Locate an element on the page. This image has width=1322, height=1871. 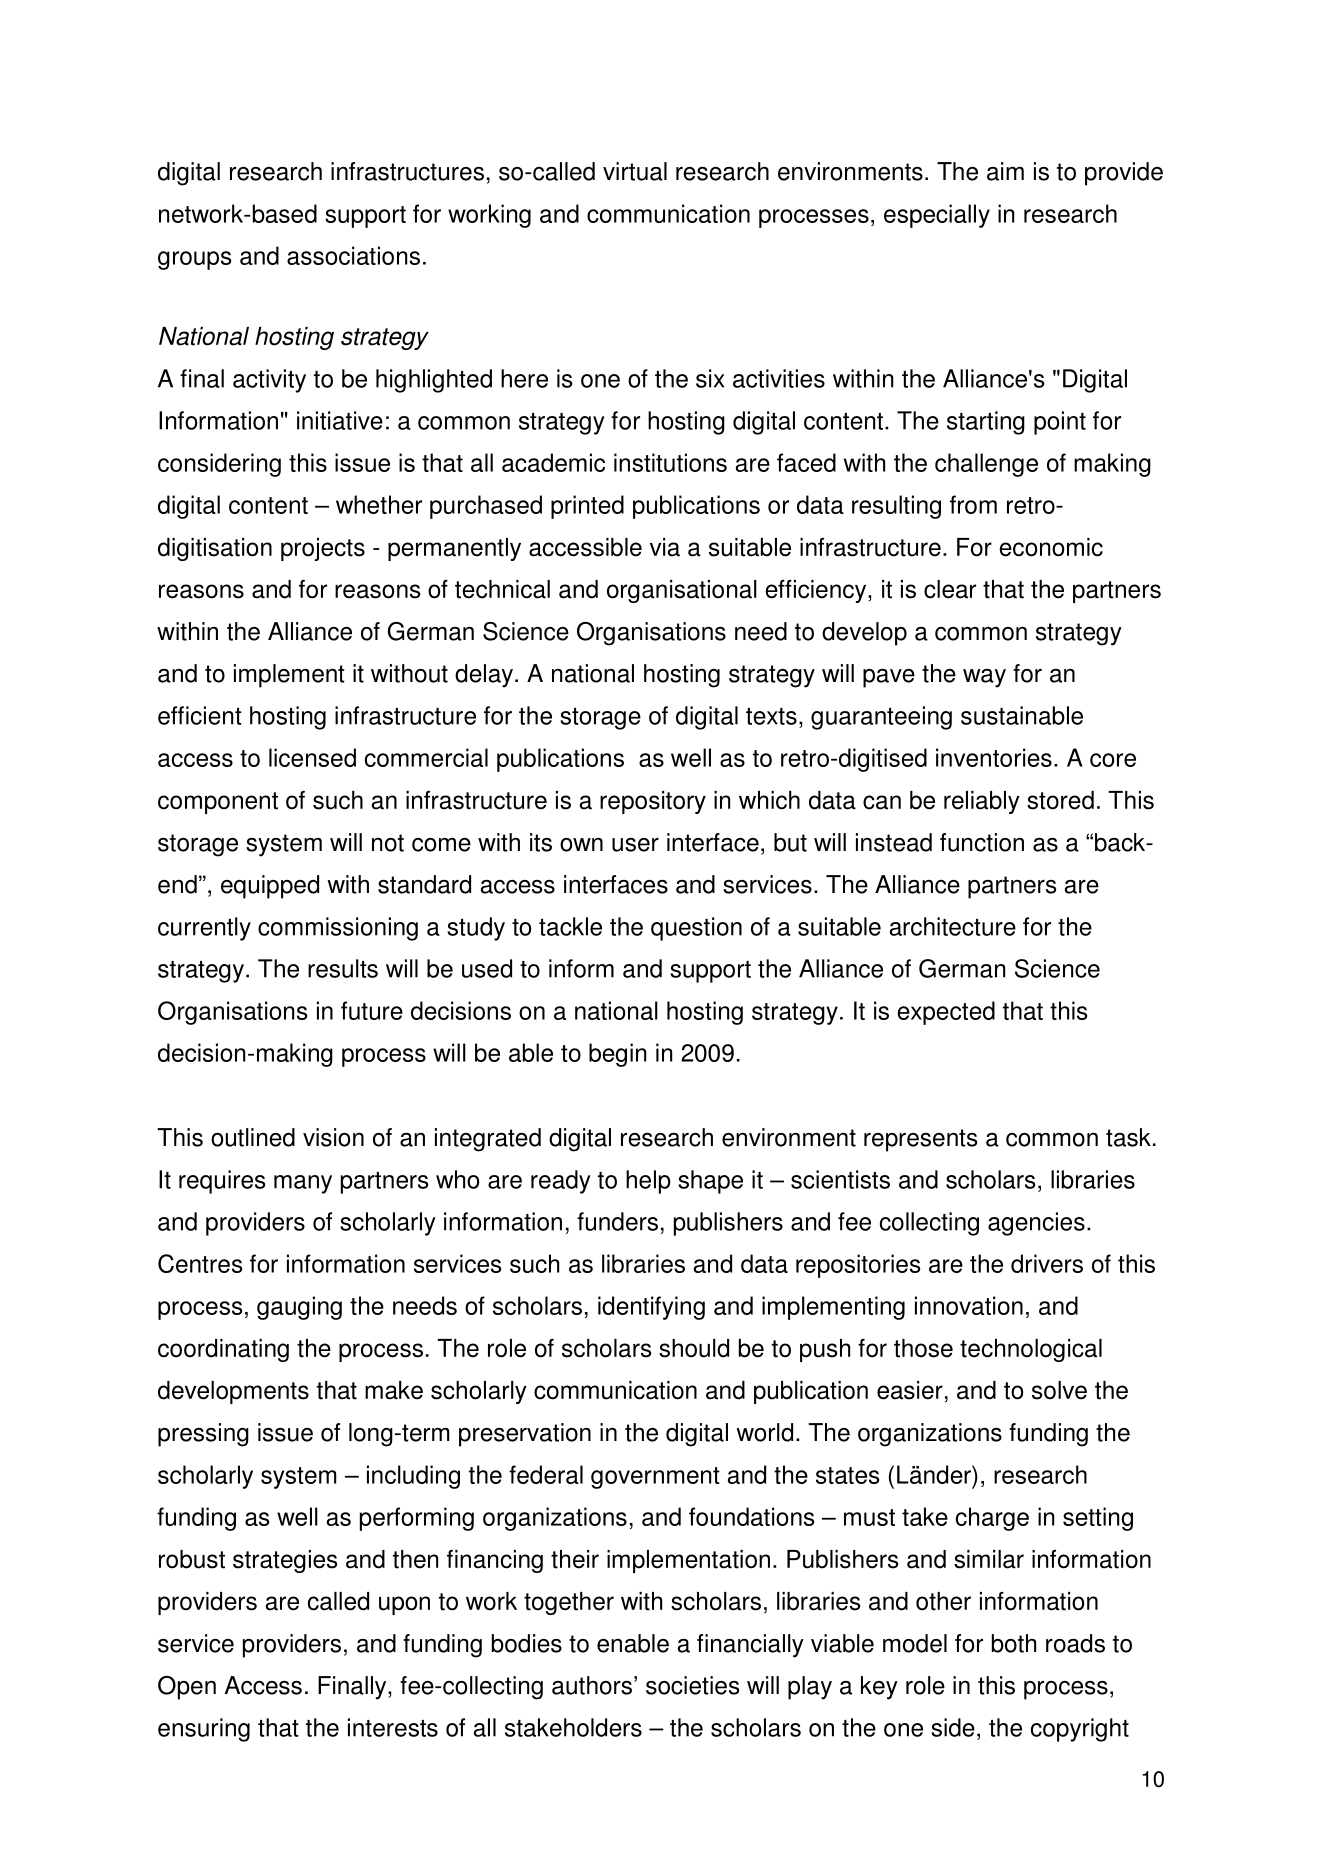
architecture is located at coordinates (953, 926).
